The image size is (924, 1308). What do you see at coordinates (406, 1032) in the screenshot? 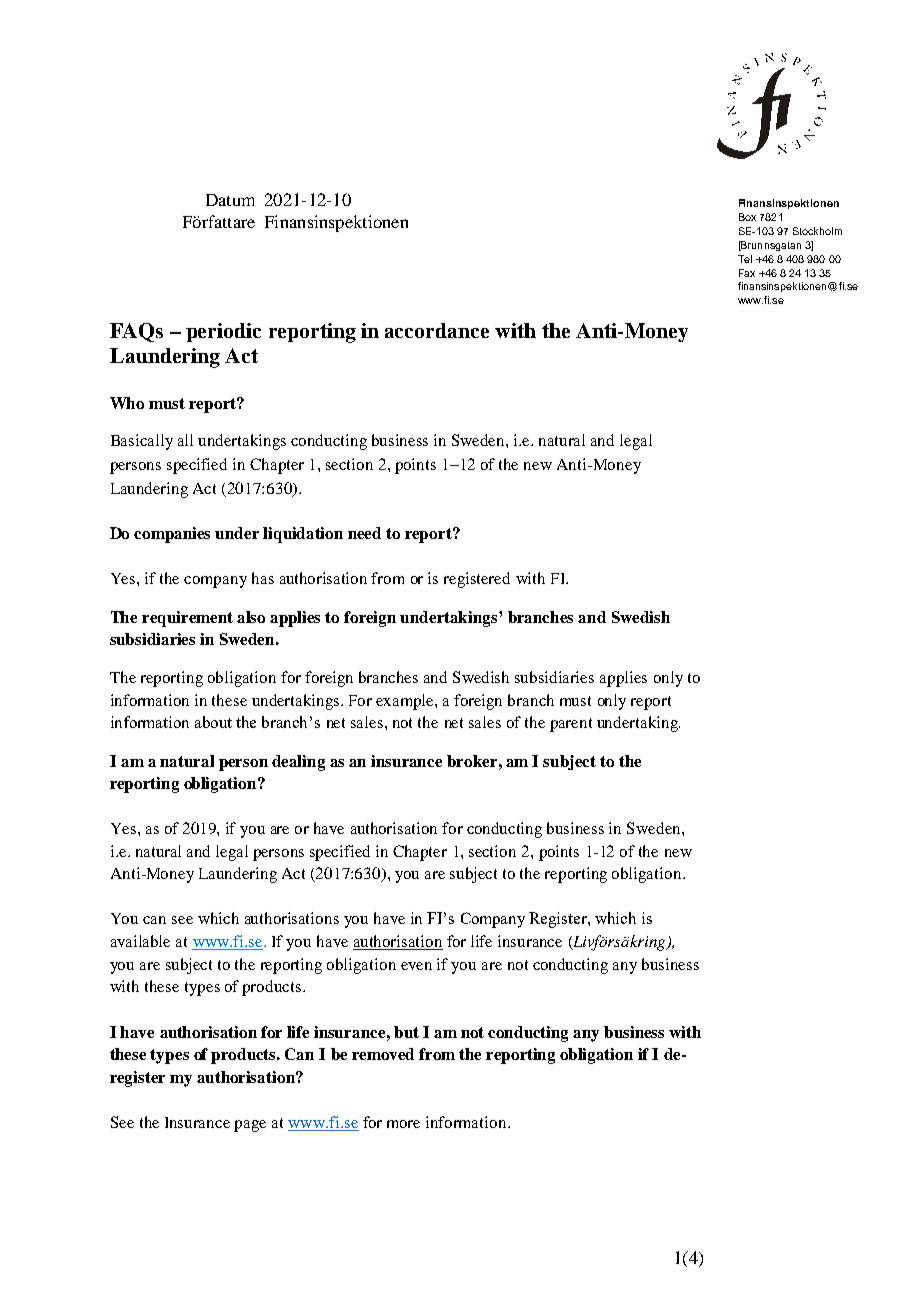
I see `but` at bounding box center [406, 1032].
